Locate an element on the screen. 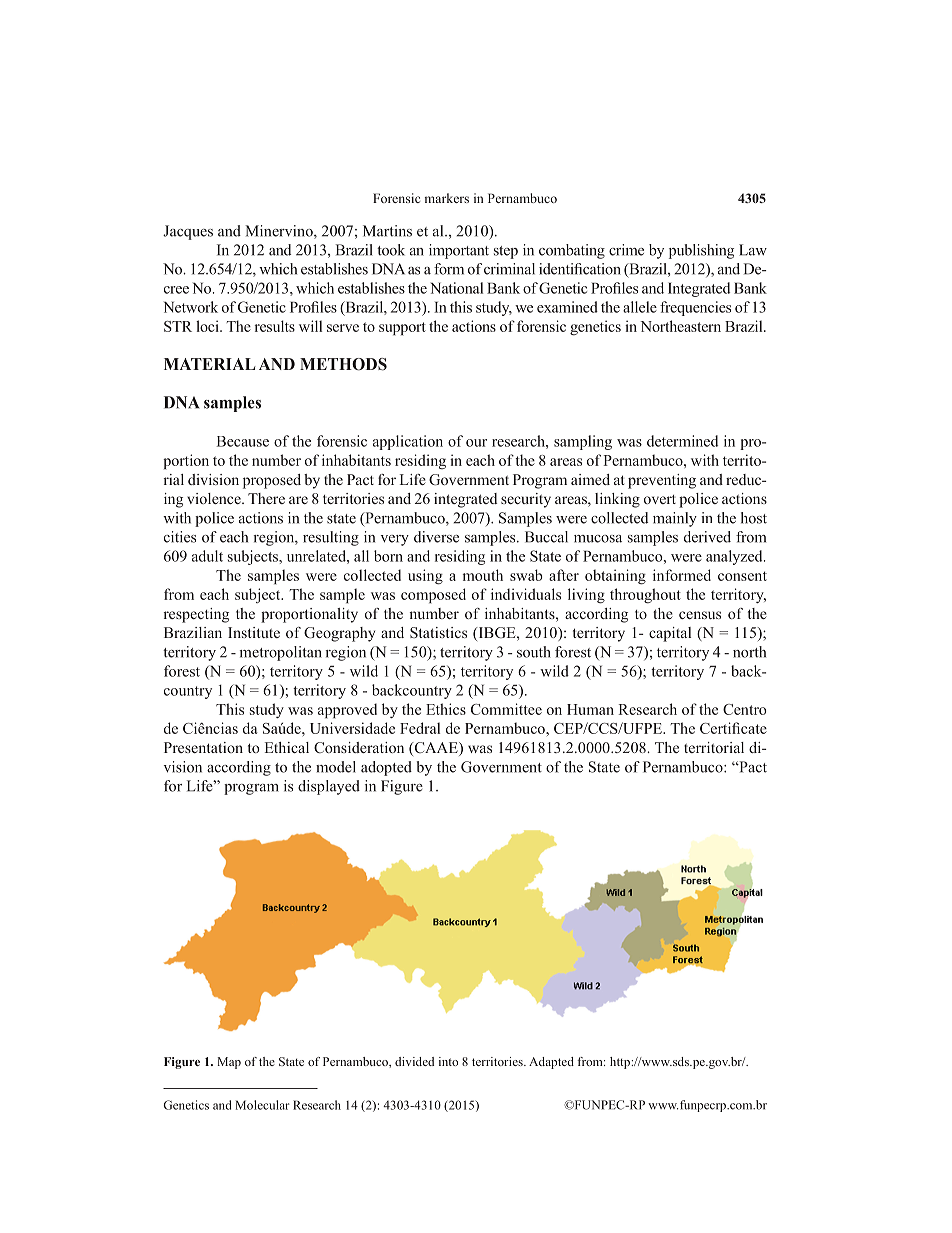  Jacques is located at coordinates (188, 232).
